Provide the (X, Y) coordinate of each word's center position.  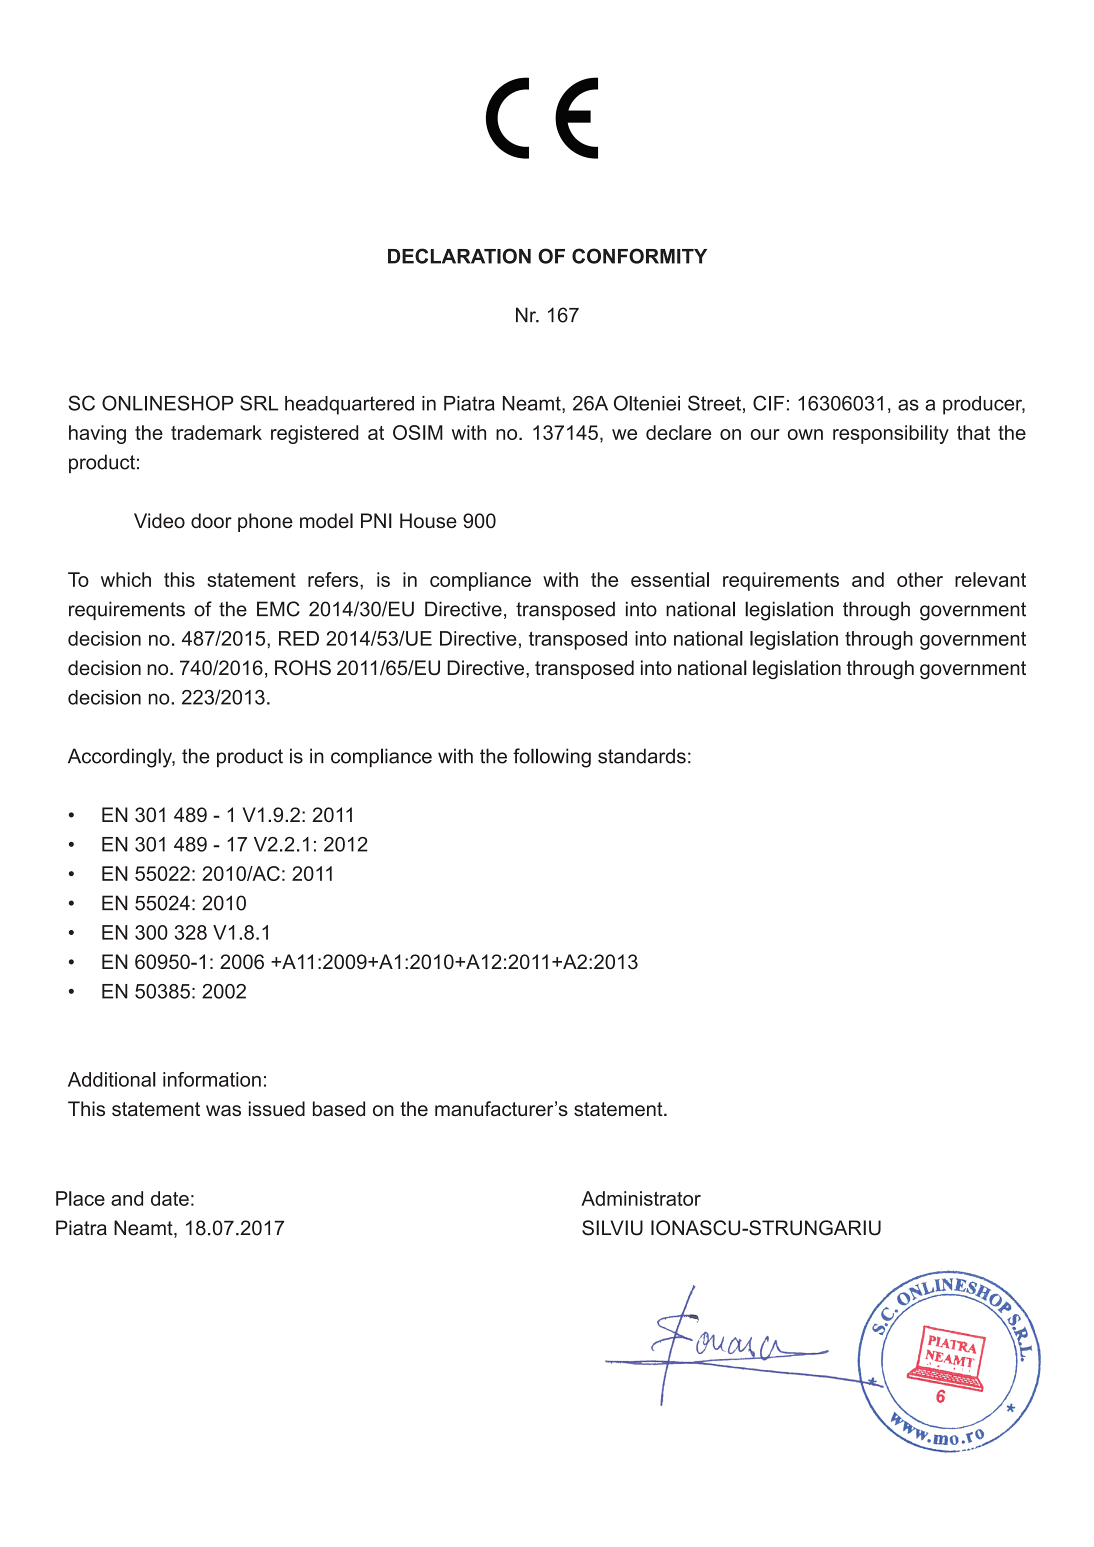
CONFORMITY (639, 256)
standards (642, 756)
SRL (259, 403)
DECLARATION (459, 256)
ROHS (303, 668)
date (170, 1198)
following (552, 758)
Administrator (641, 1198)
